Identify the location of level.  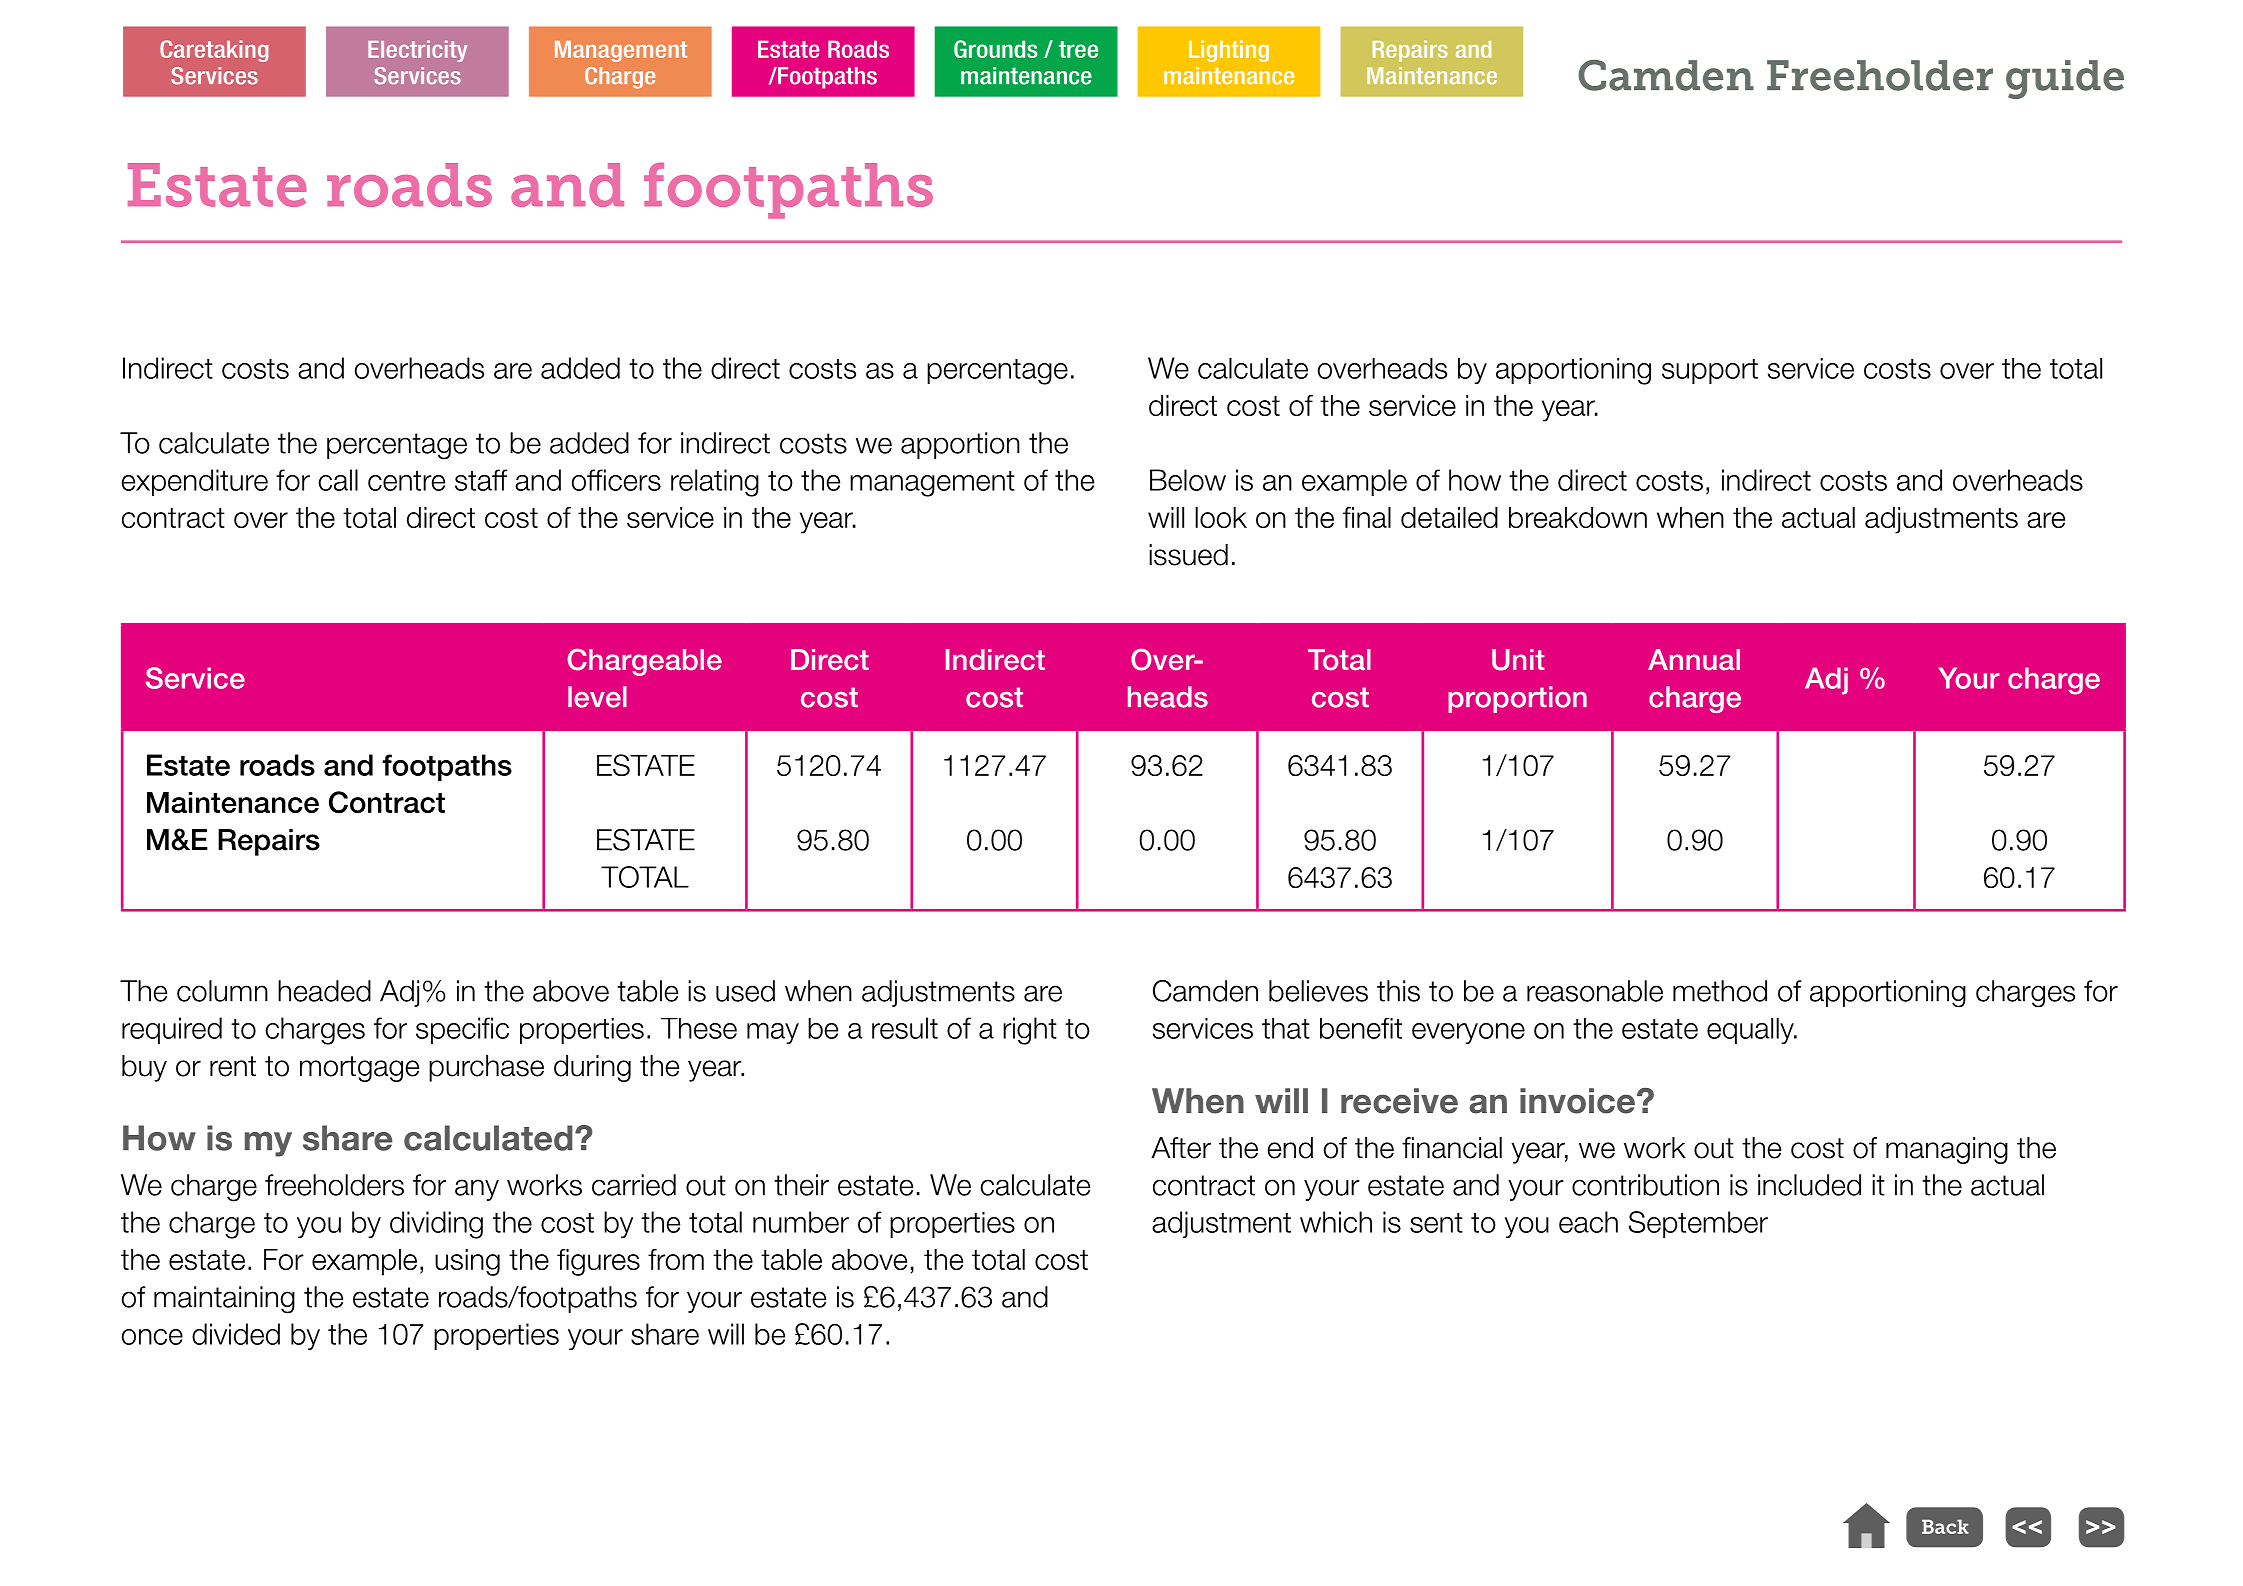
(597, 697).
